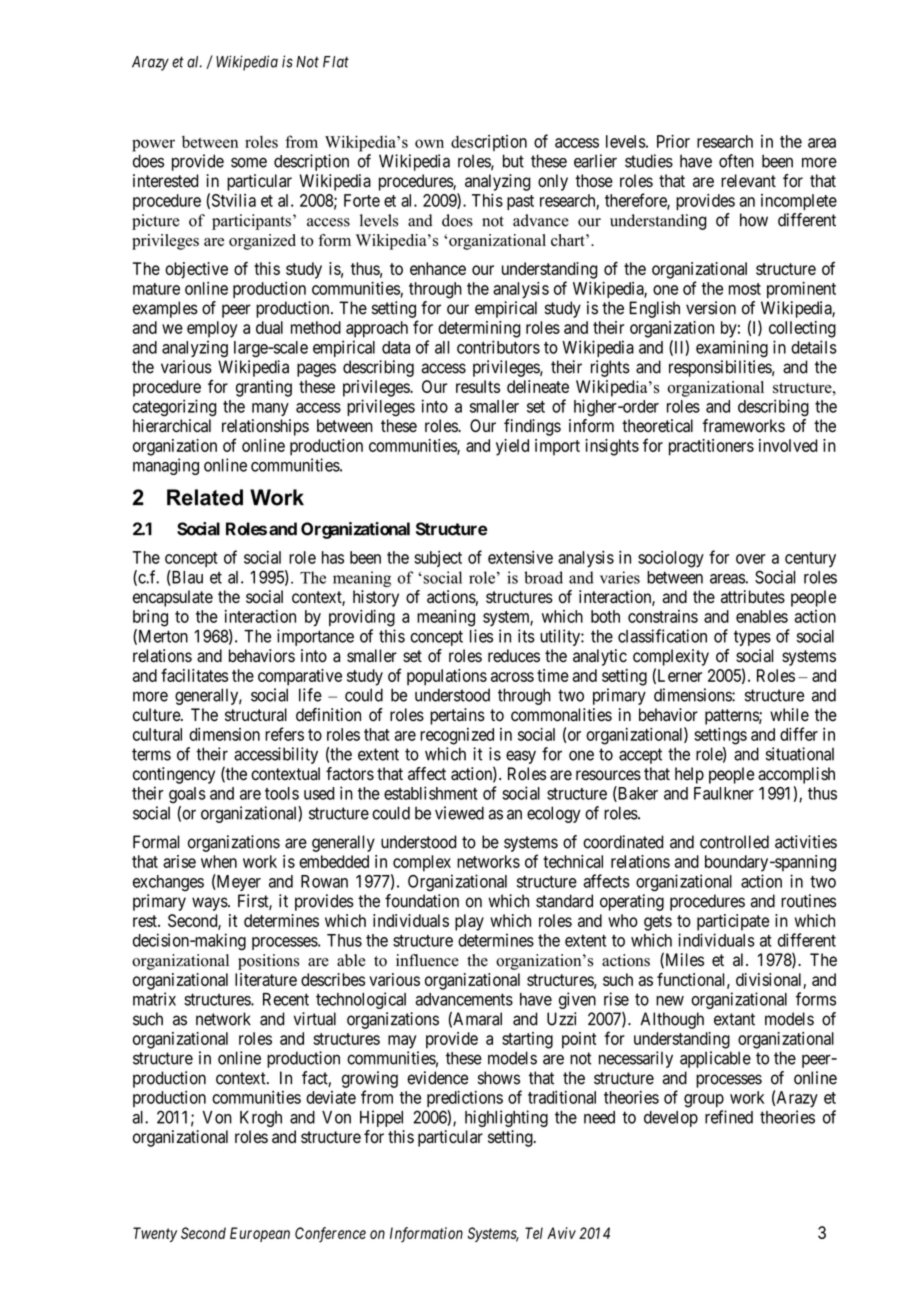 The height and width of the screenshot is (1308, 924). Describe the element at coordinates (249, 162) in the screenshot. I see `some` at that location.
